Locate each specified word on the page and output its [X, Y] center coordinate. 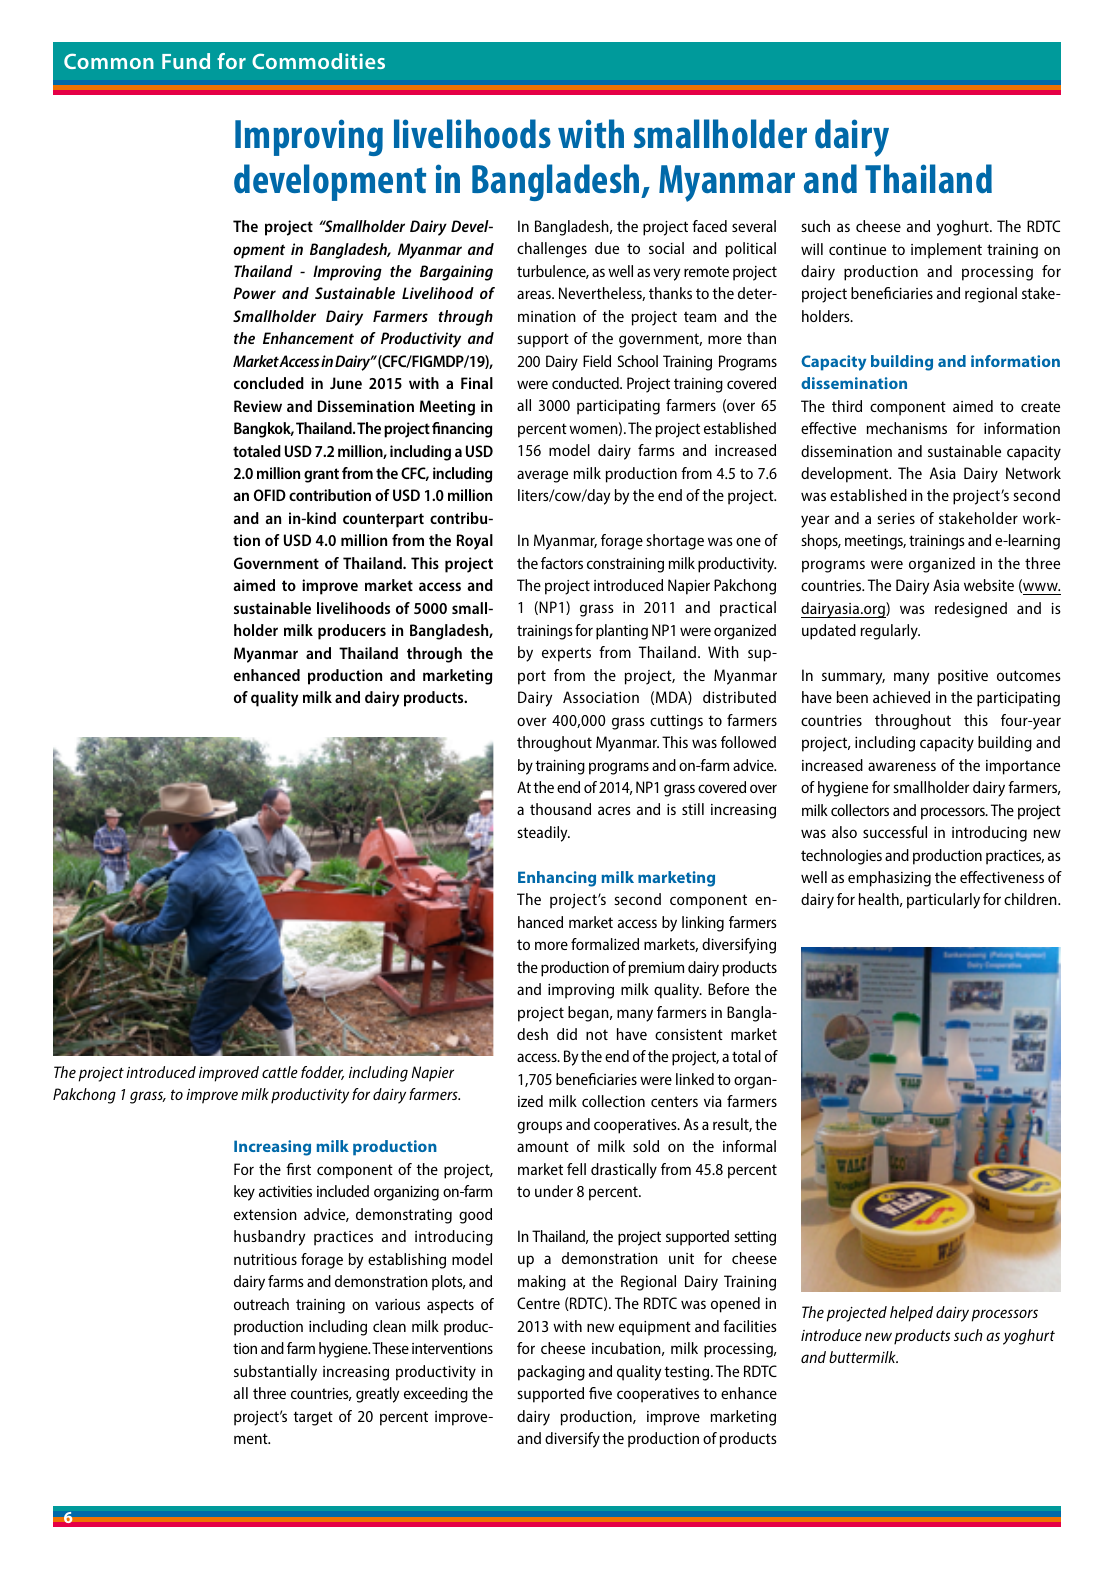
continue [857, 249]
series [896, 518]
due [607, 248]
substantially [275, 1373]
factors [562, 563]
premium [656, 969]
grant [321, 475]
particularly [943, 901]
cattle [280, 1072]
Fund [186, 61]
